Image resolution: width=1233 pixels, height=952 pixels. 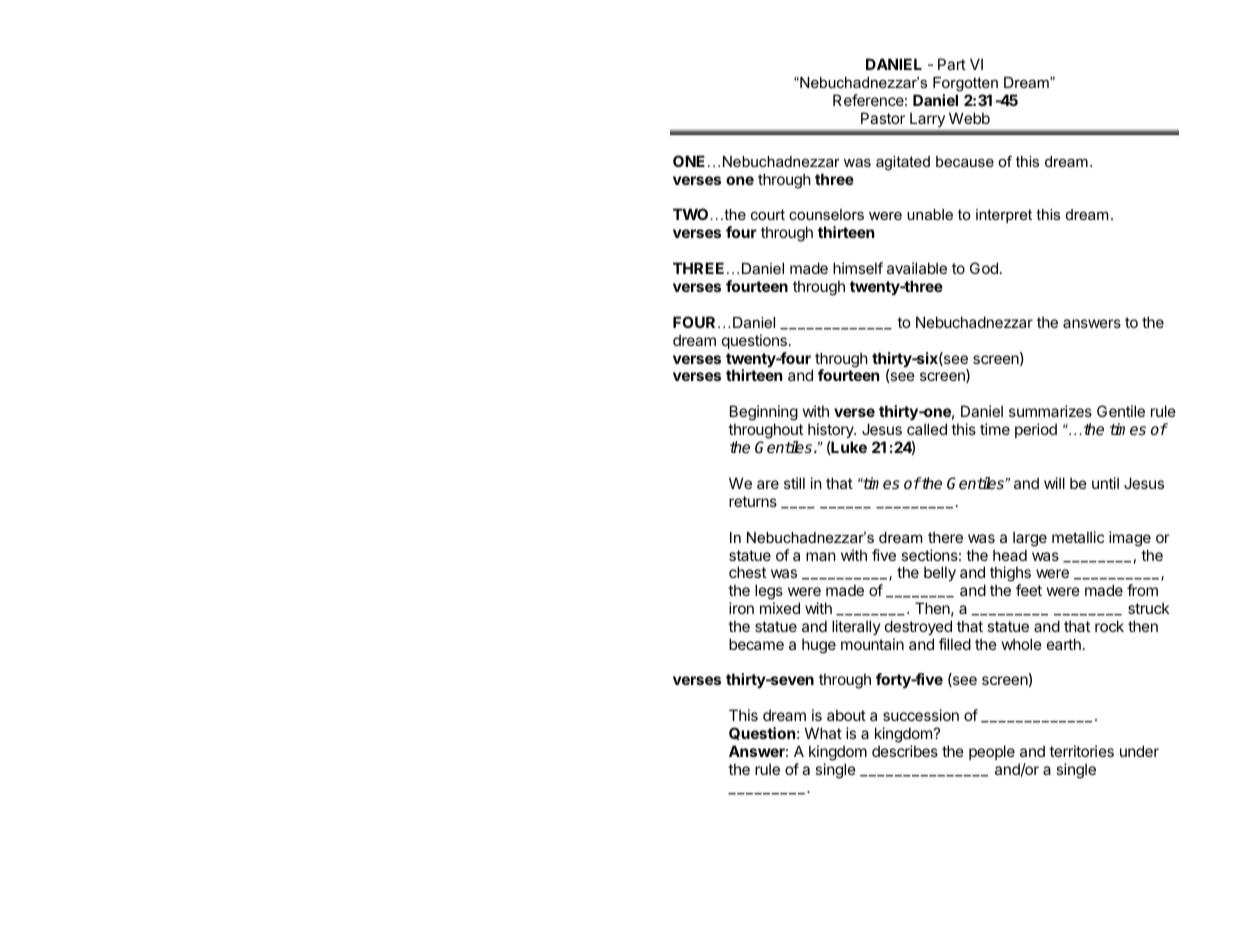 What do you see at coordinates (794, 483) in the document?
I see `still` at bounding box center [794, 483].
